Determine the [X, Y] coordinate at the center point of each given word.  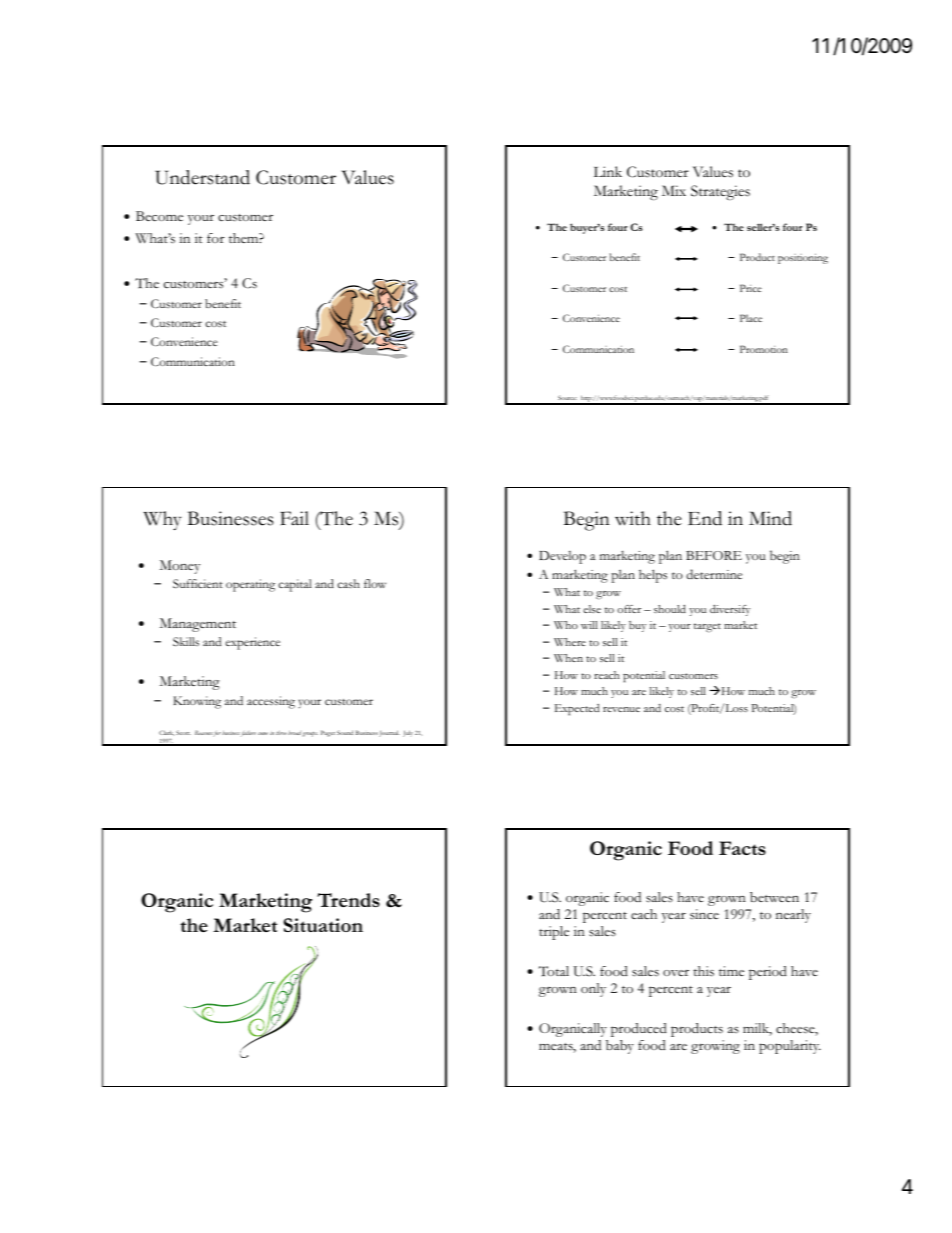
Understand [202, 177]
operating [250, 585]
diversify [730, 610]
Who [566, 625]
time [731, 971]
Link [608, 171]
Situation [323, 925]
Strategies [720, 193]
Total [554, 971]
